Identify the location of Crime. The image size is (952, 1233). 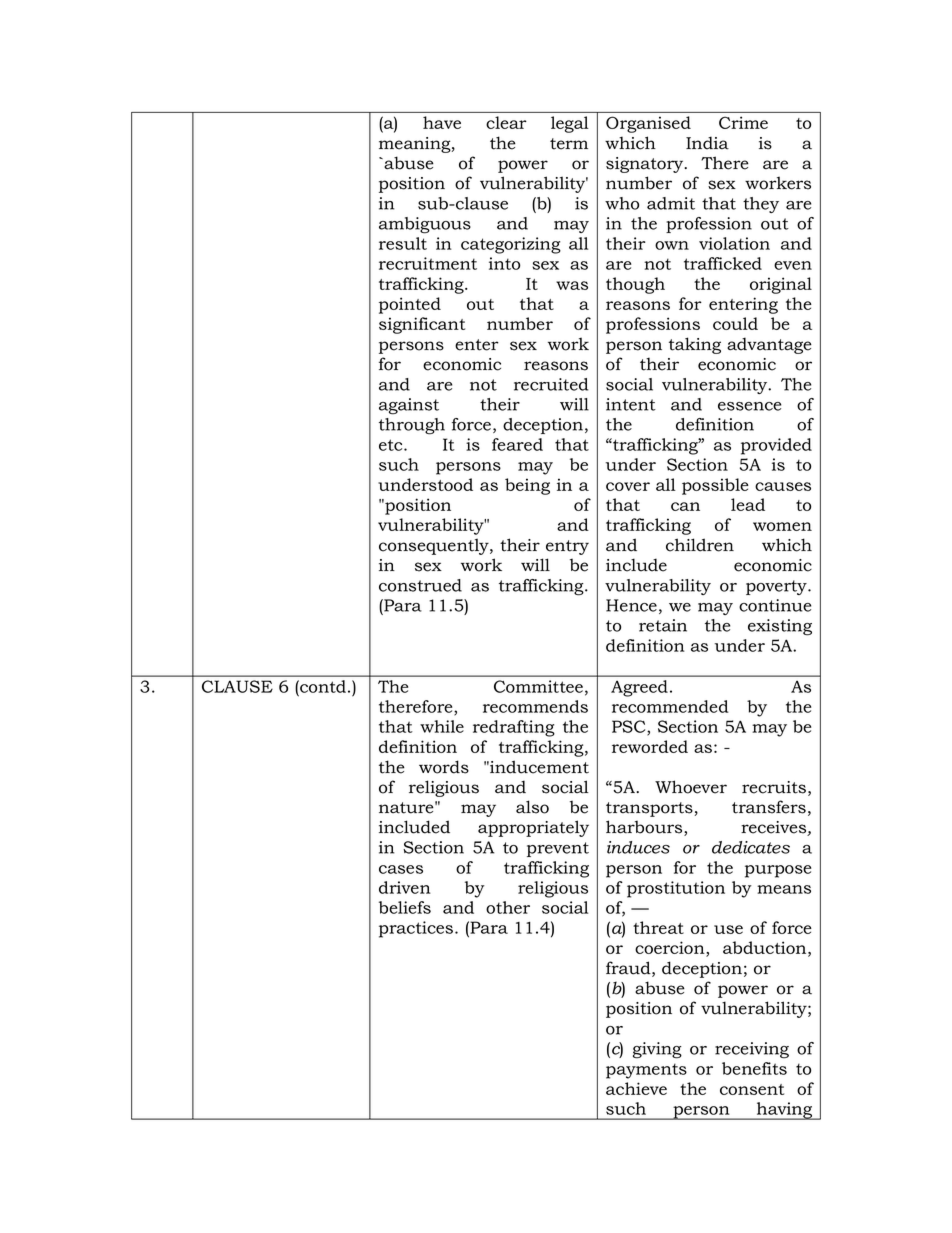
(743, 122).
